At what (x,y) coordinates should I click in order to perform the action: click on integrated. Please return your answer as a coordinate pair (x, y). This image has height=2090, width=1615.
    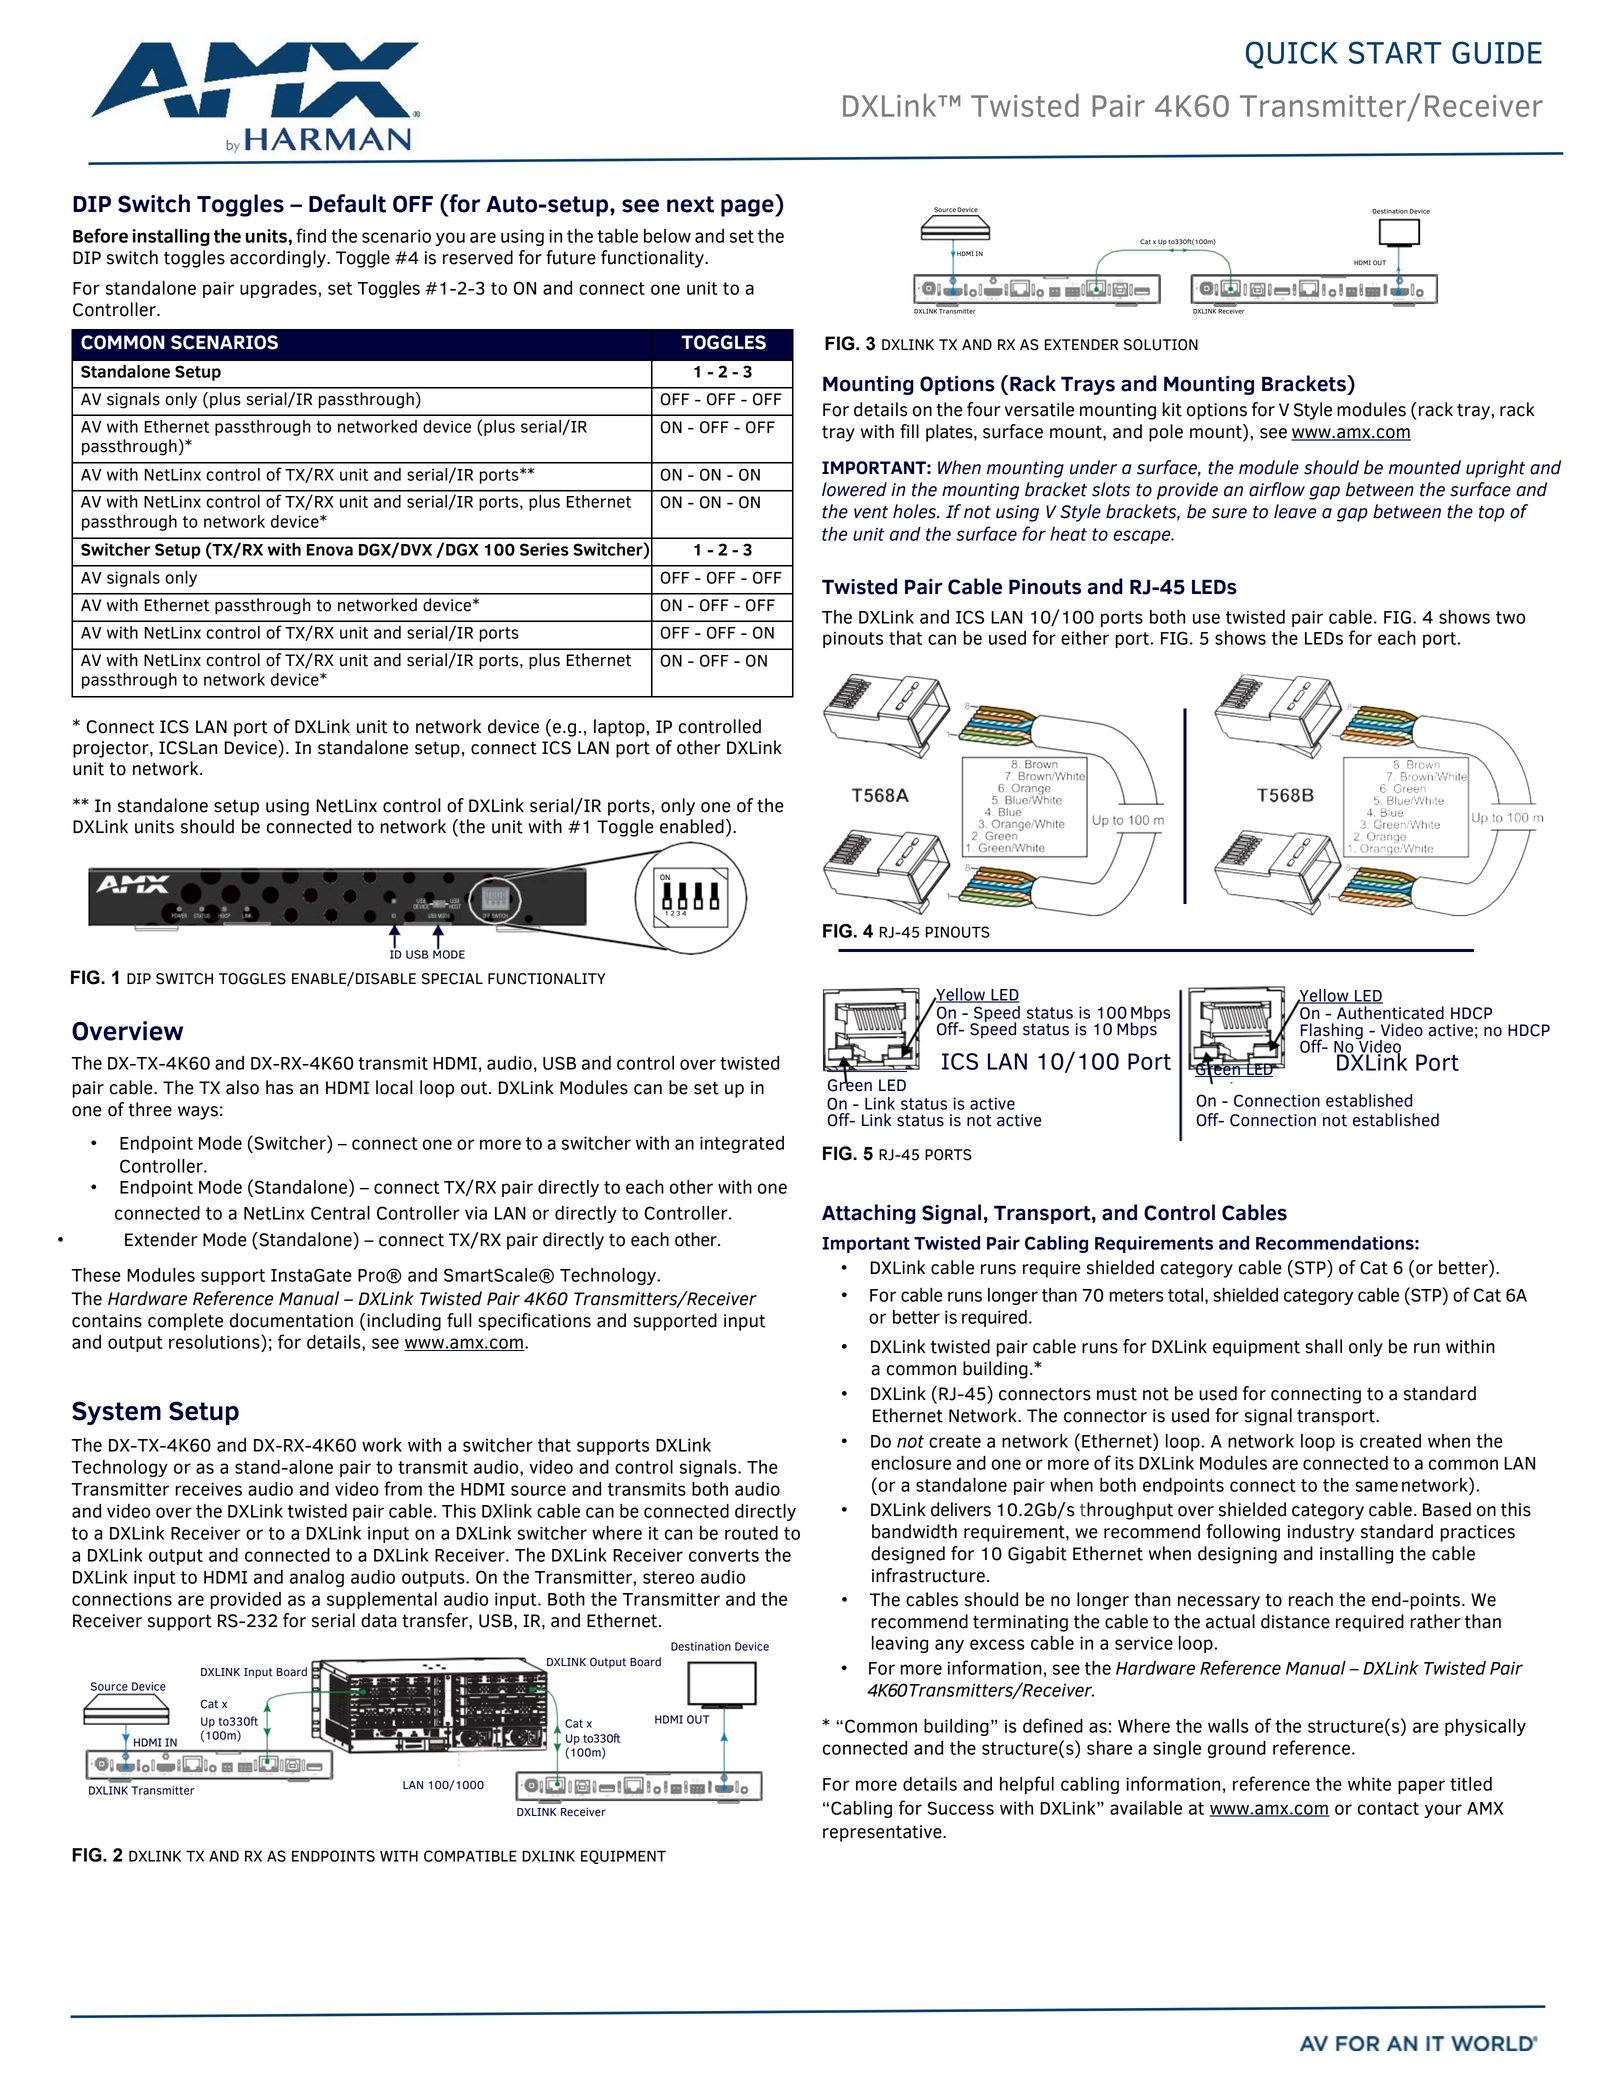
    Looking at the image, I should click on (742, 1144).
